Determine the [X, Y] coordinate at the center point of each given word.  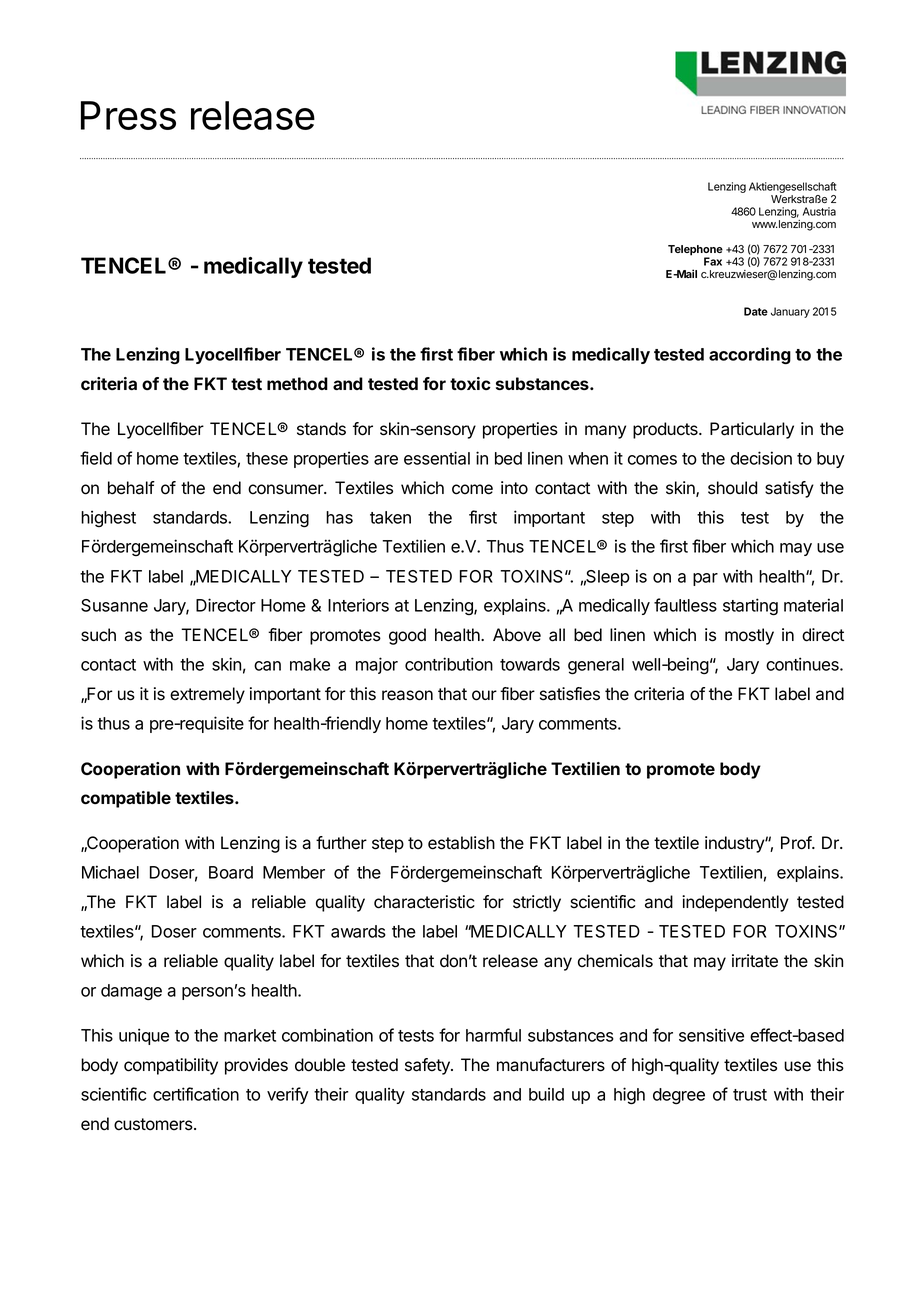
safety [428, 1066]
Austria [819, 211]
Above [517, 635]
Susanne [114, 605]
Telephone [695, 251]
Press [128, 115]
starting [750, 607]
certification [196, 1094]
